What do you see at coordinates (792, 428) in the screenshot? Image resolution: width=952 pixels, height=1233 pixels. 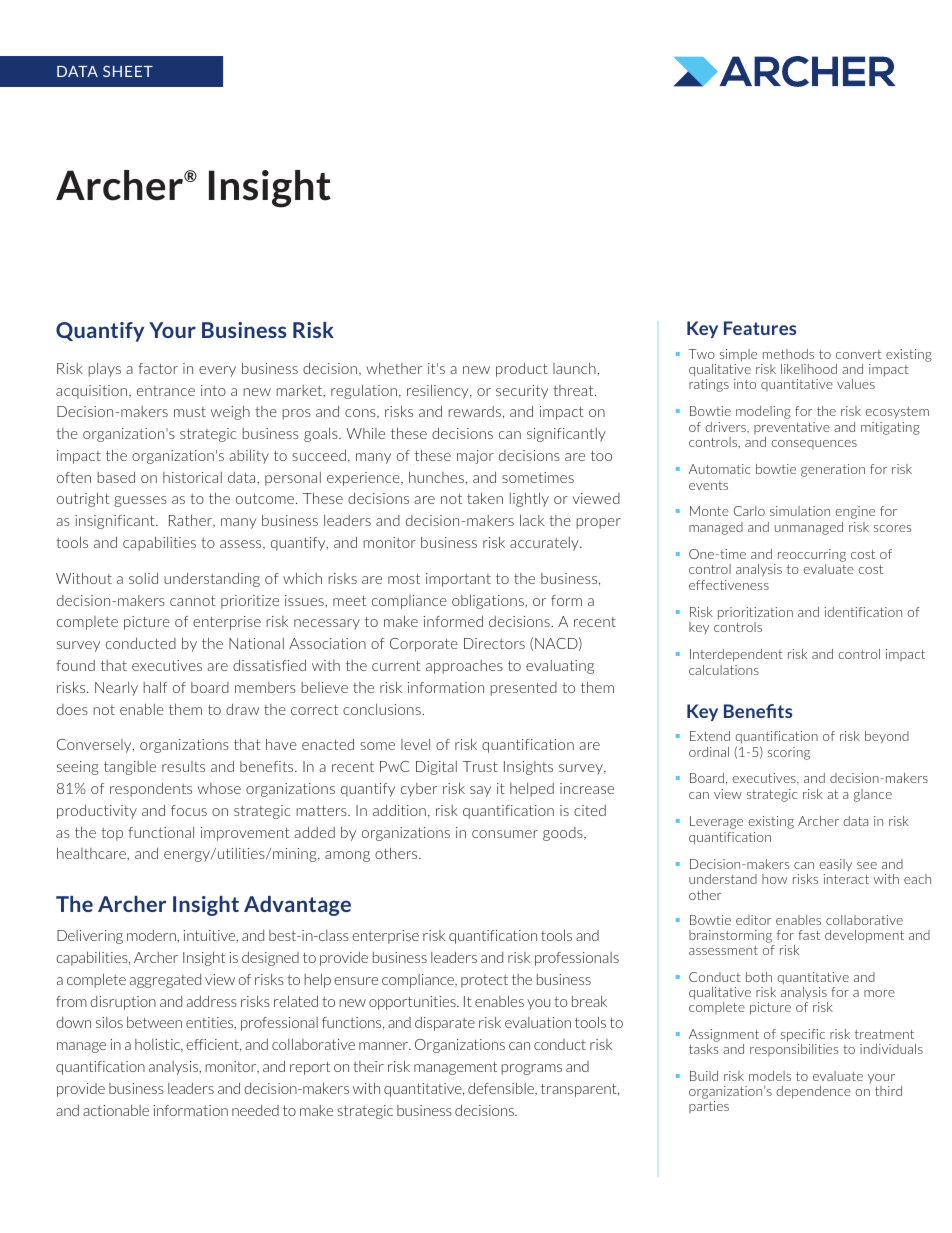 I see `preventative` at bounding box center [792, 428].
